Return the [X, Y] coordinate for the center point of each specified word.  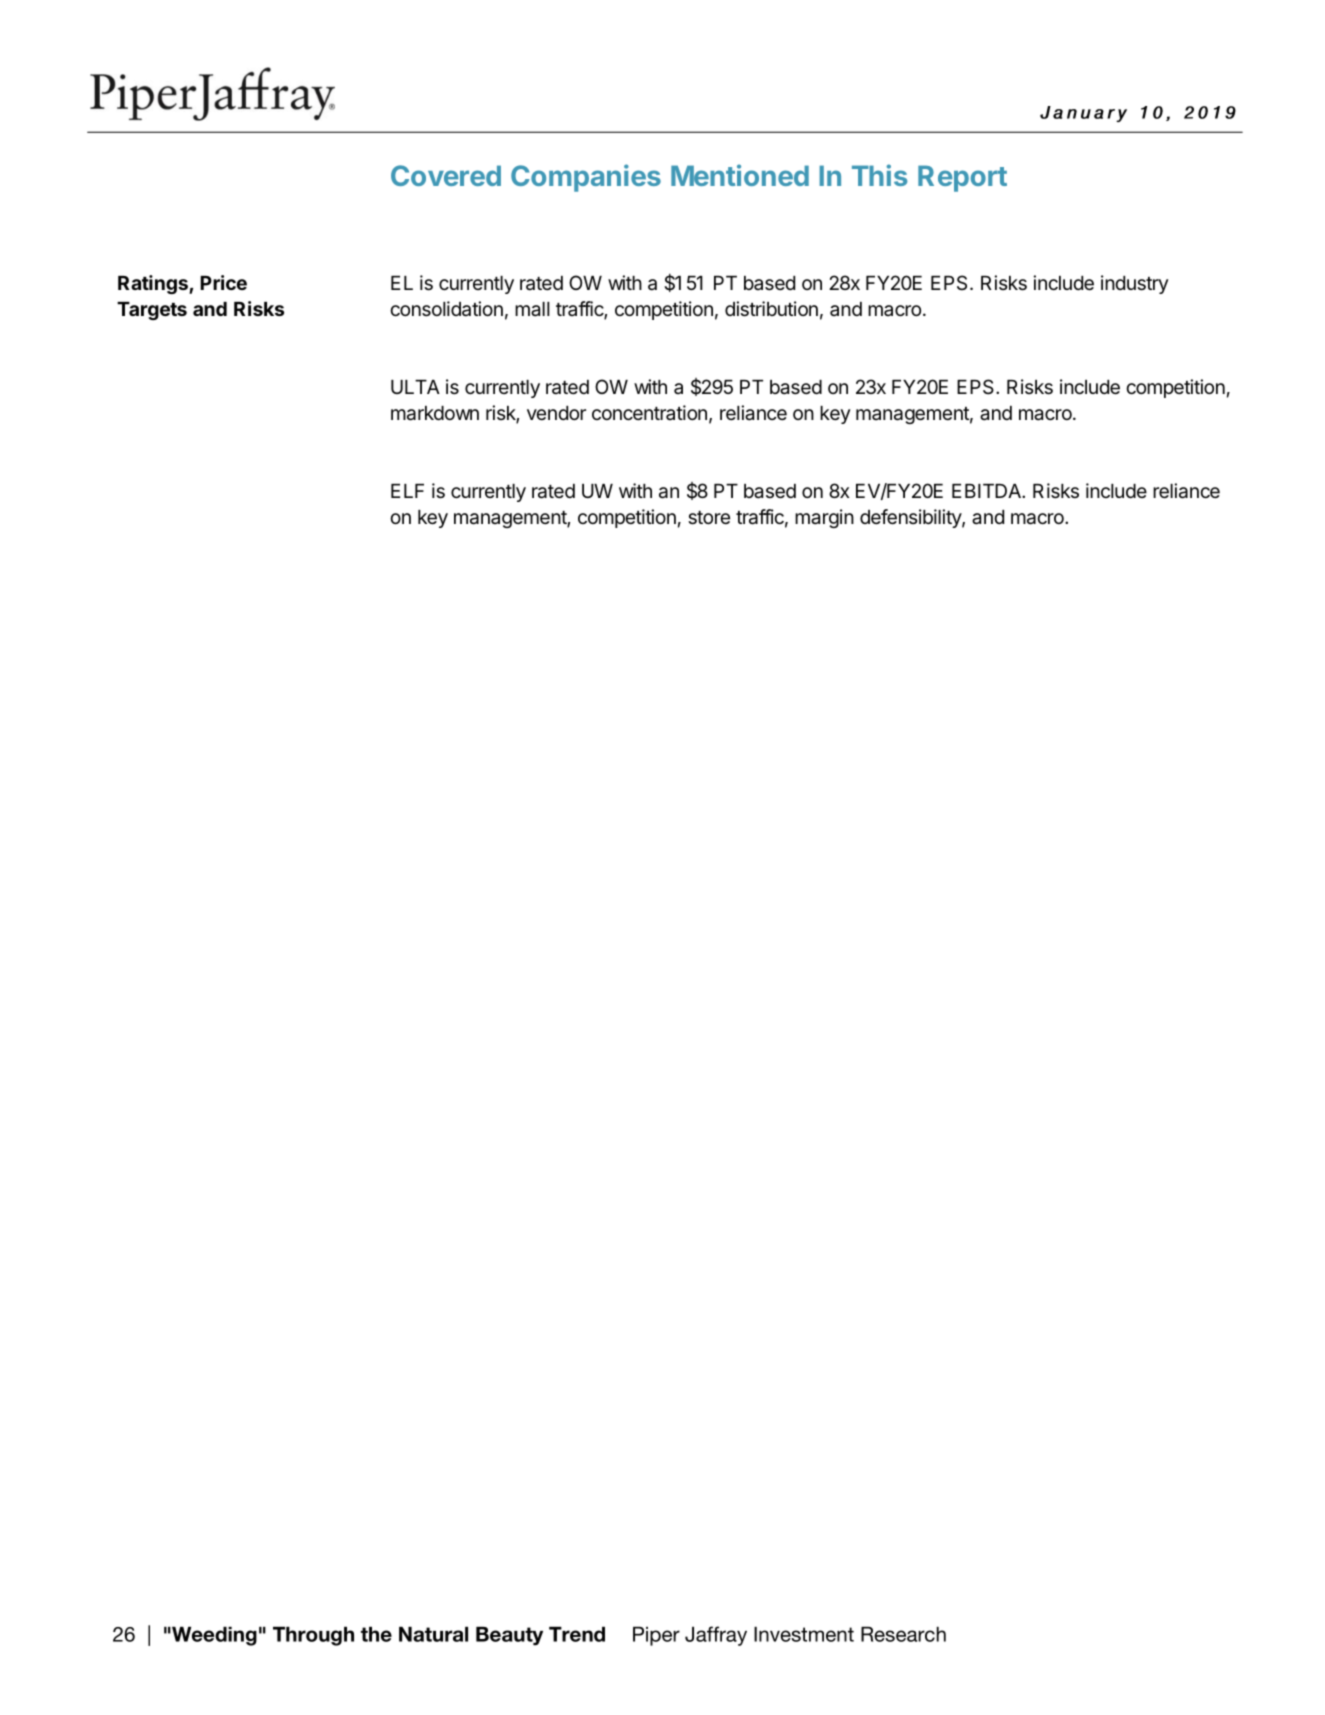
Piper [656, 1636]
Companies [586, 178]
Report [962, 178]
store [709, 518]
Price [223, 282]
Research [903, 1634]
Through [313, 1636]
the [376, 1634]
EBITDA [987, 491]
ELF [407, 491]
